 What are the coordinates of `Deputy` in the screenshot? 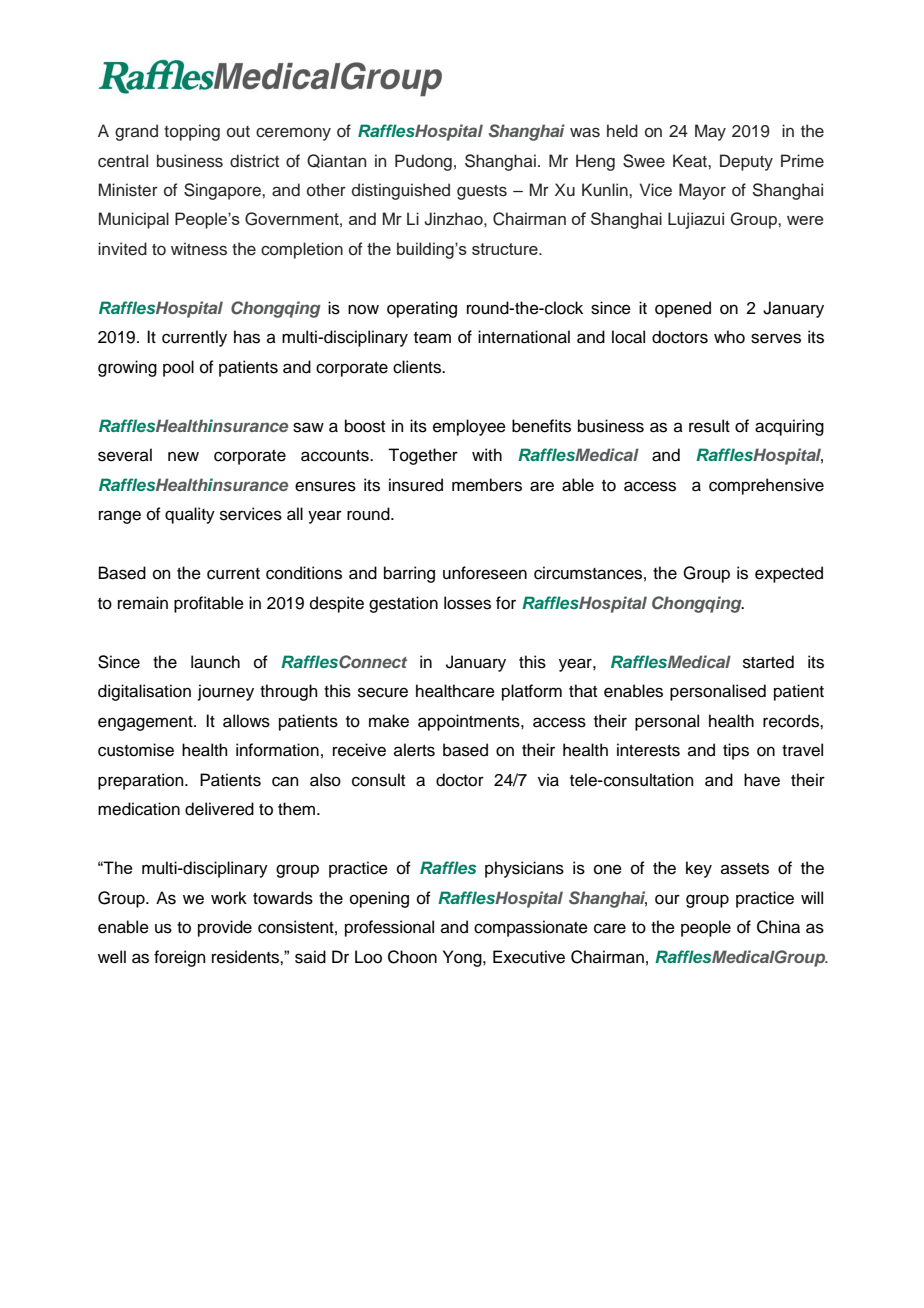 It's located at (746, 162).
